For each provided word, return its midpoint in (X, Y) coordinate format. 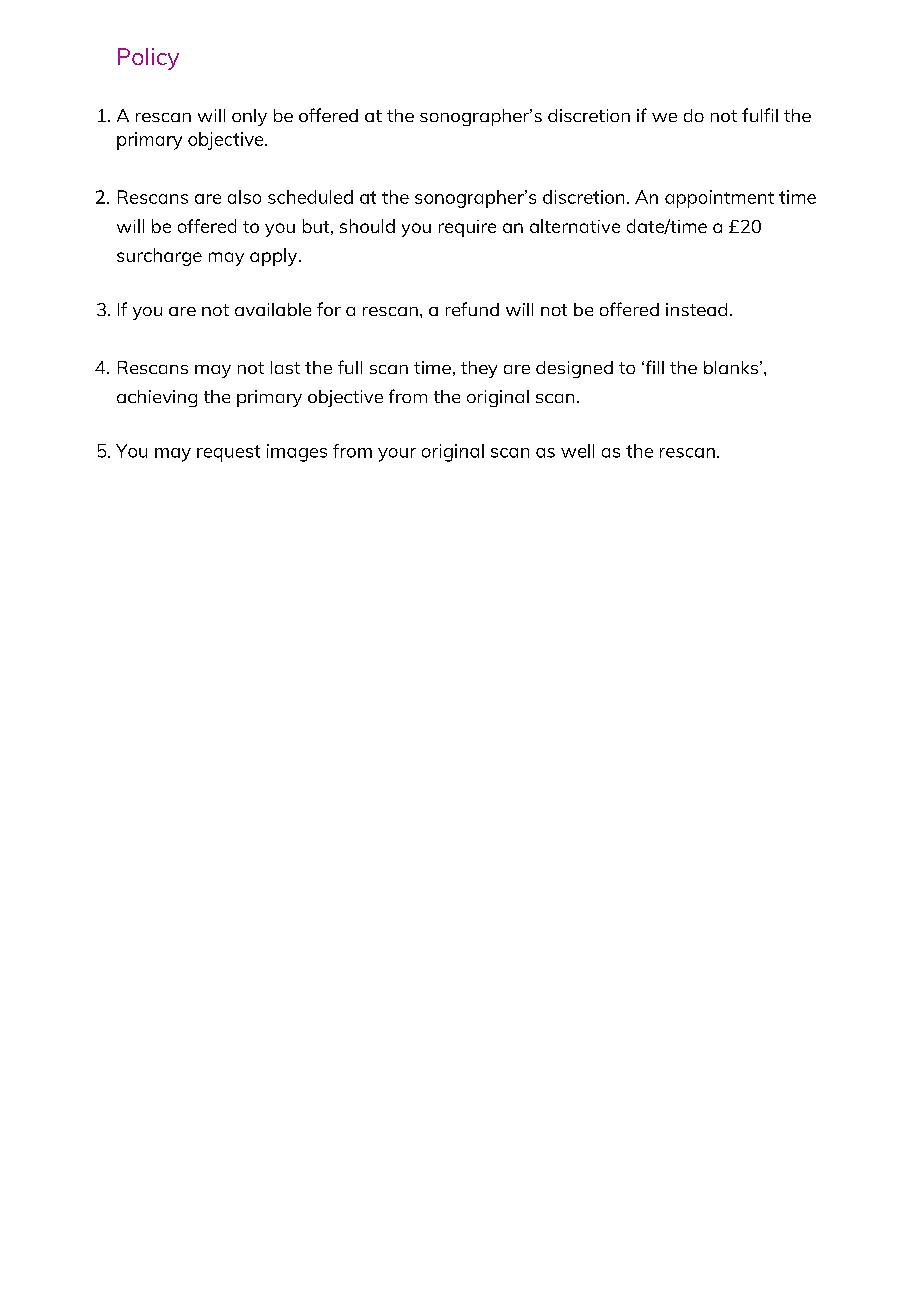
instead (696, 309)
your (397, 455)
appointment (719, 199)
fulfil (760, 115)
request (228, 453)
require (467, 228)
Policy (148, 59)
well (577, 451)
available (273, 309)
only (249, 117)
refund (472, 309)
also (244, 197)
